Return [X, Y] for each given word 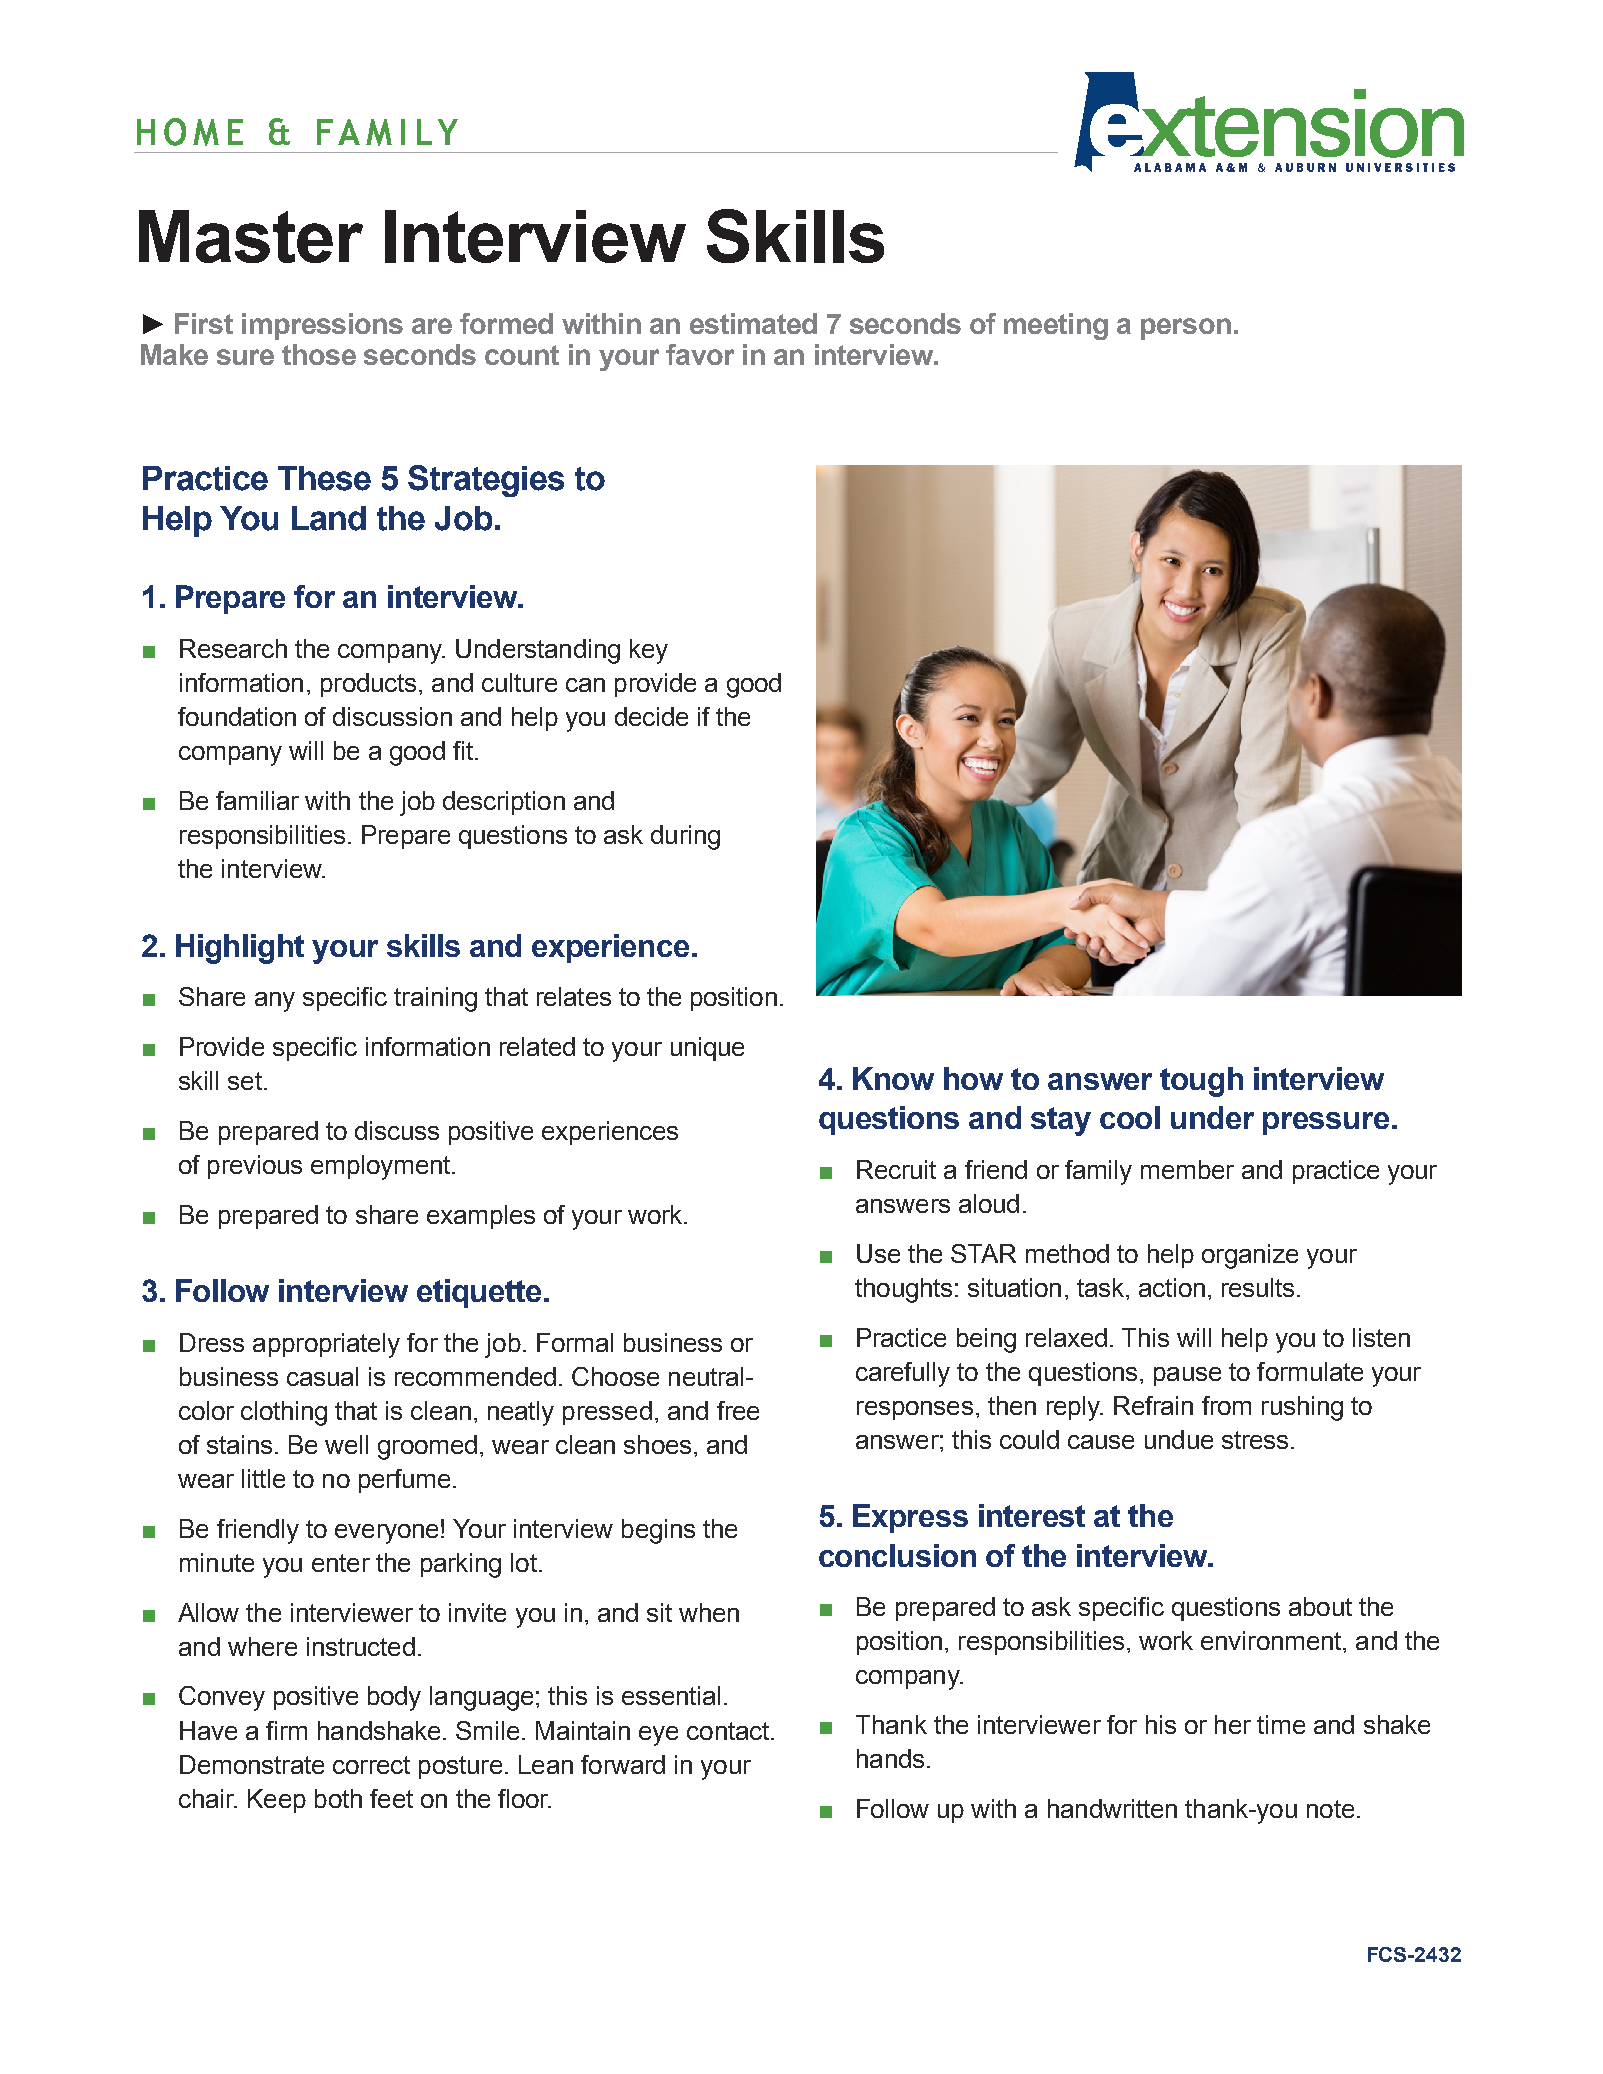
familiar [257, 800]
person [1186, 329]
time [1281, 1724]
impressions [322, 326]
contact [729, 1731]
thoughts [903, 1290]
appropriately [326, 1345]
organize [1250, 1256]
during [685, 837]
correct [371, 1765]
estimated [753, 323]
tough [1201, 1082]
